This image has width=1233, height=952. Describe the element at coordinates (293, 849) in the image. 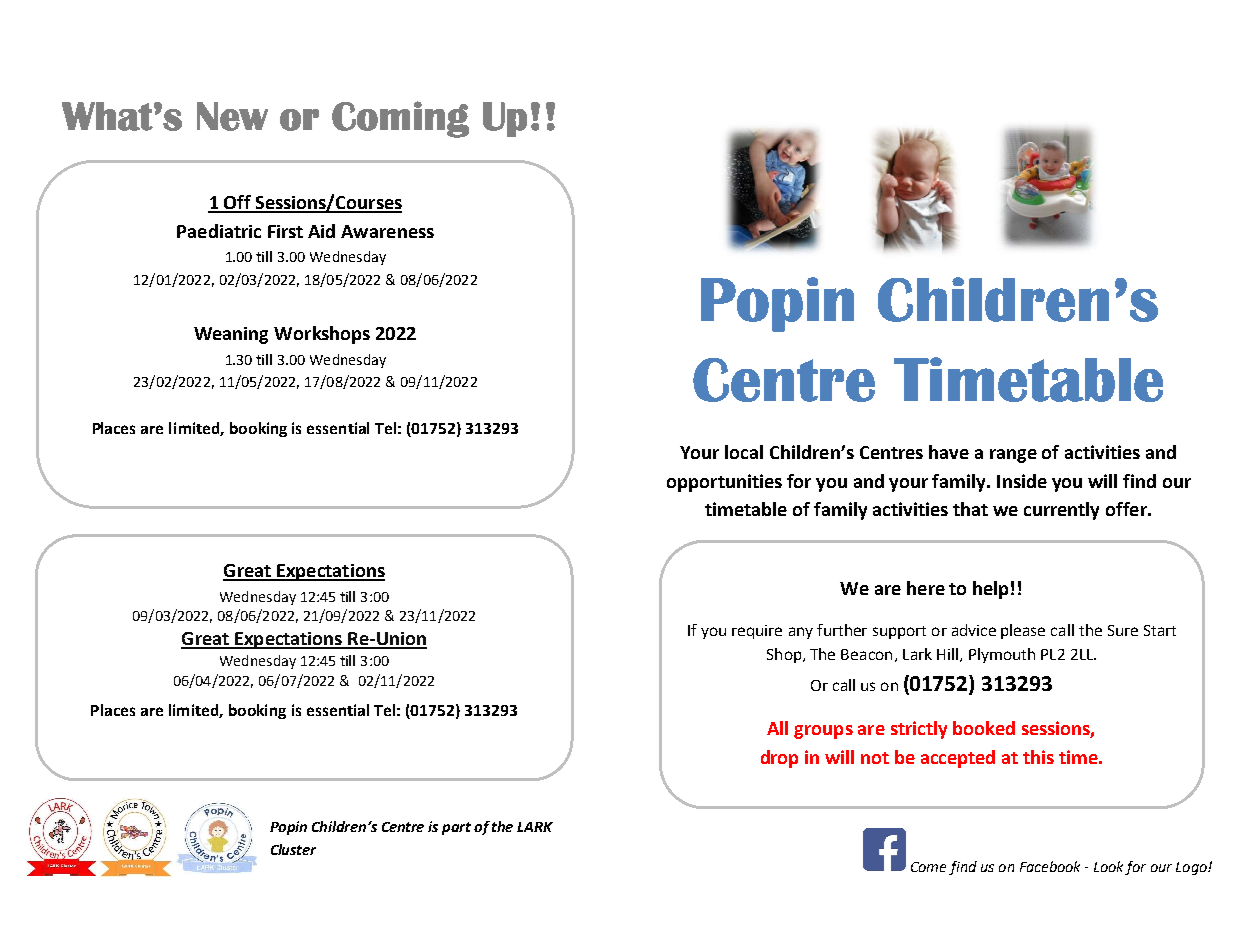

I see `Cluster` at that location.
